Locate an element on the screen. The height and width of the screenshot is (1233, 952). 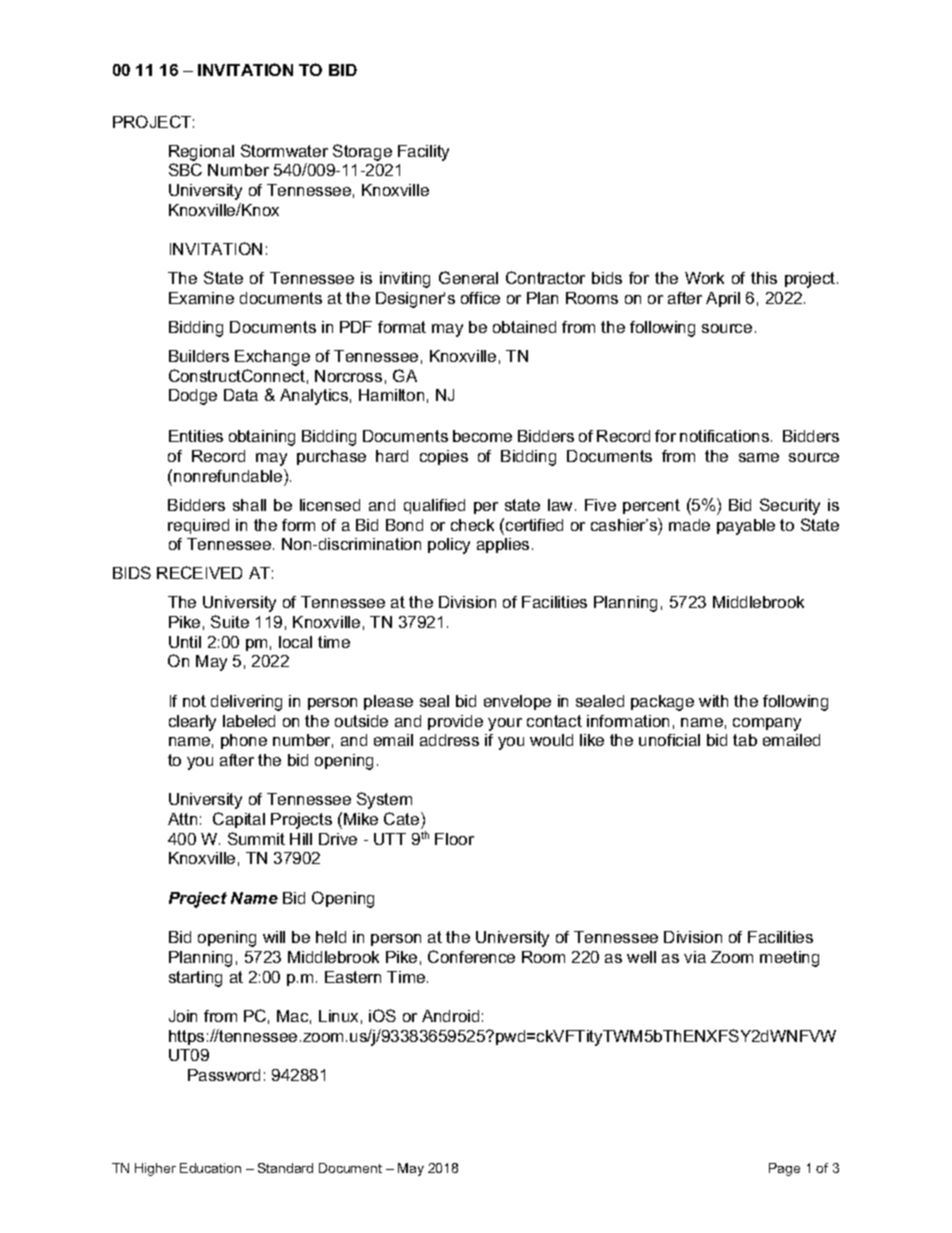
shall is located at coordinates (249, 505).
